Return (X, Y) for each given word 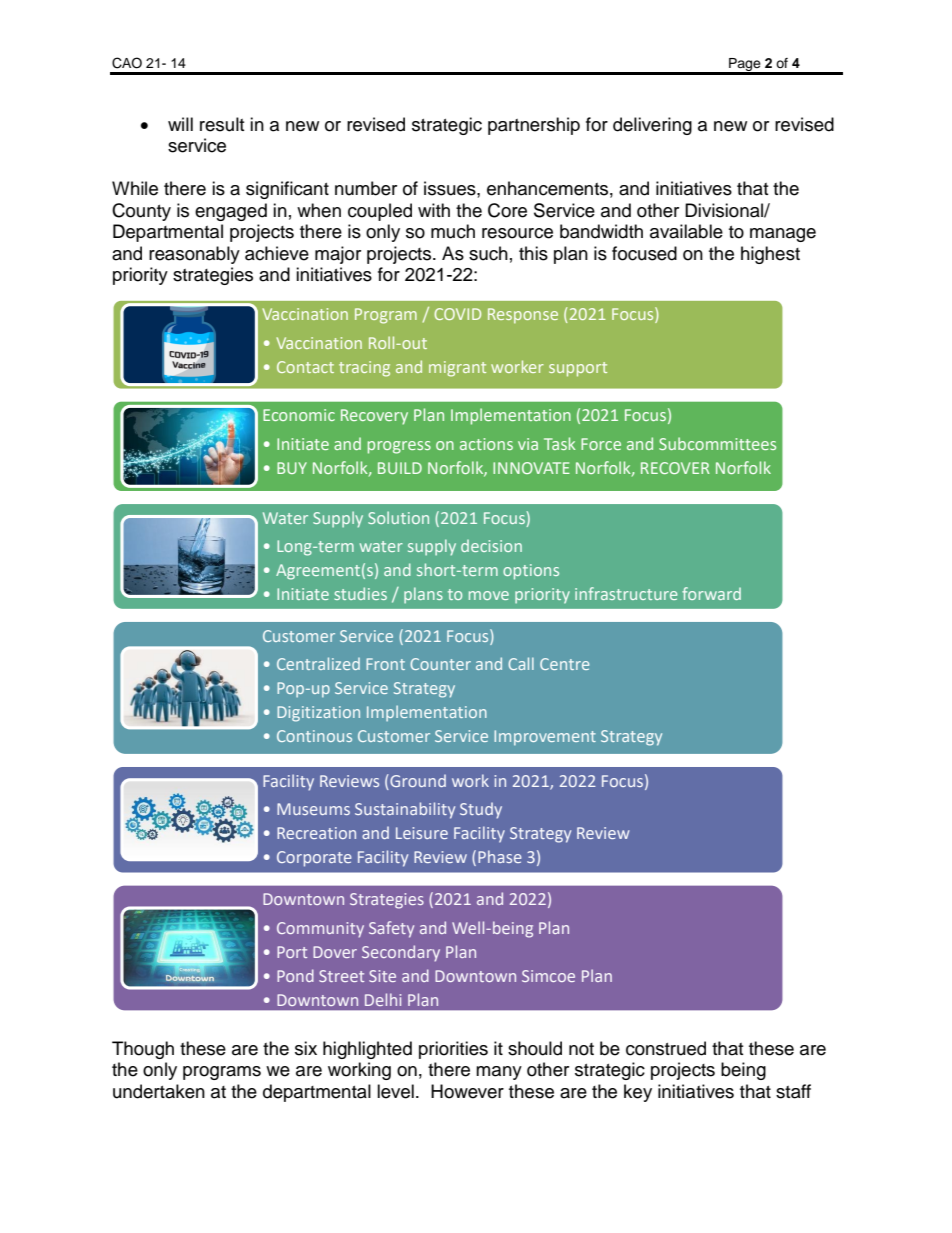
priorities (453, 1050)
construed (666, 1048)
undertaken (159, 1091)
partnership (534, 126)
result (222, 124)
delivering (652, 126)
